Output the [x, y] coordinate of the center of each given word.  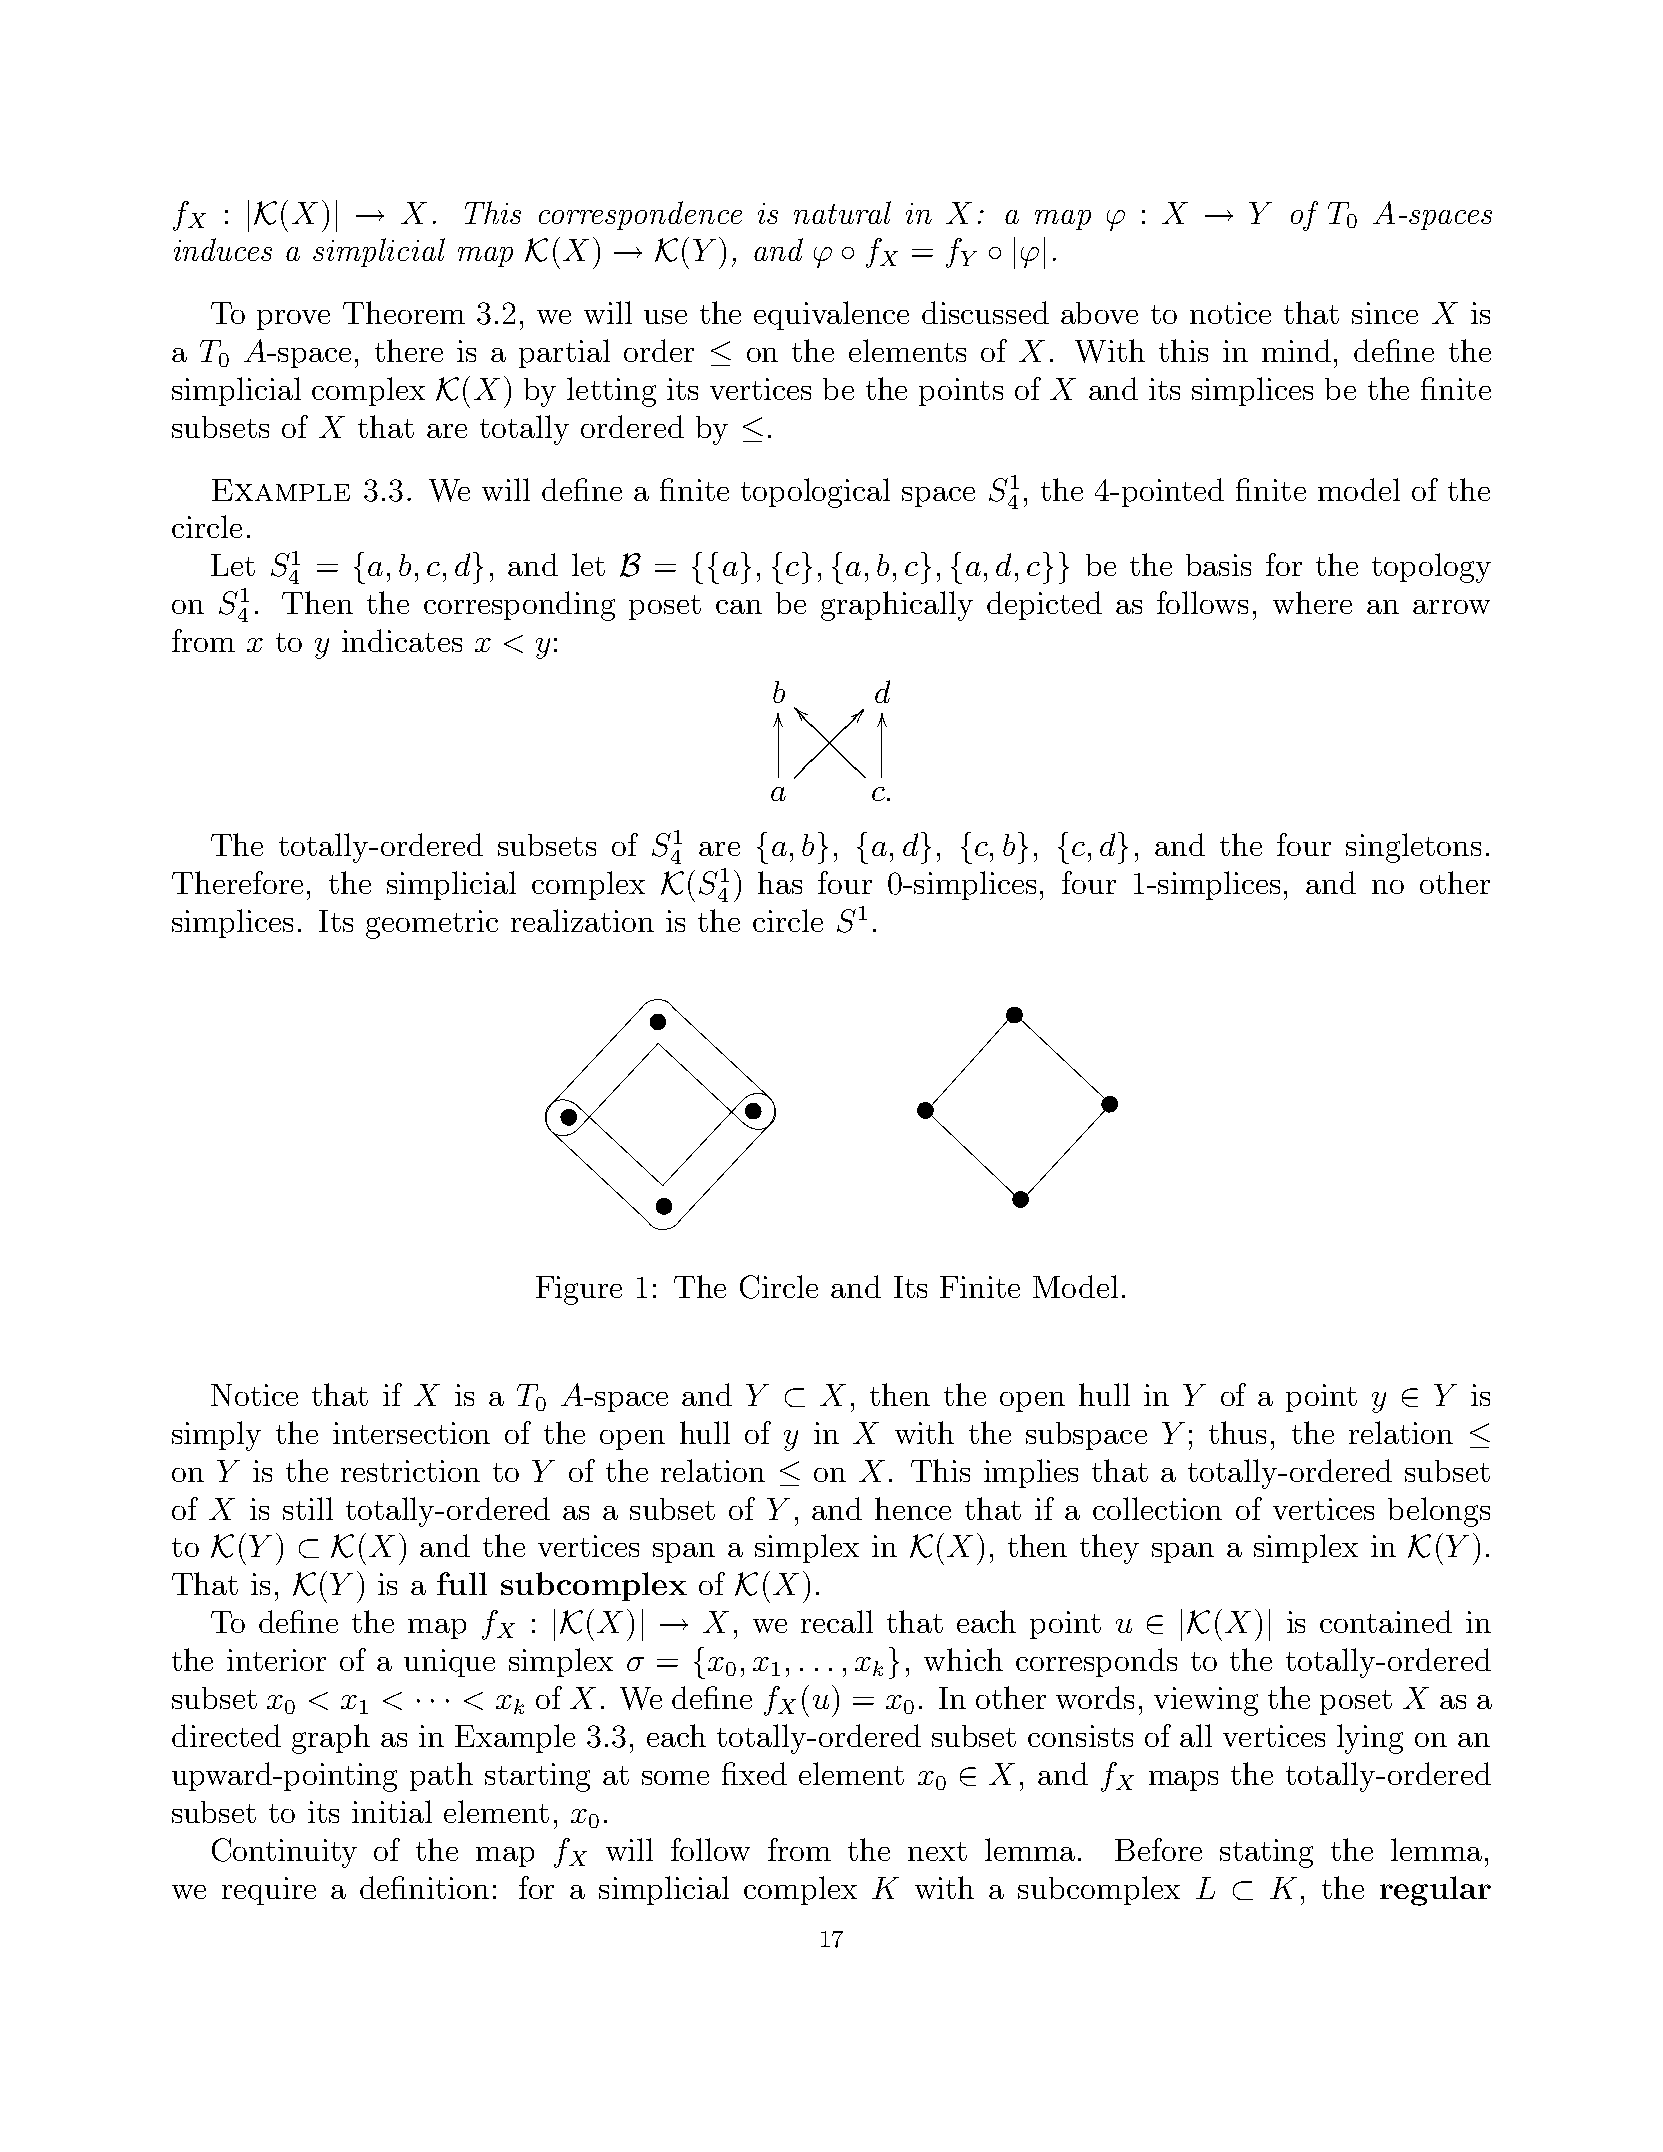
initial [392, 1811]
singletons [1413, 848]
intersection [411, 1433]
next [937, 1851]
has [780, 882]
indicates [402, 640]
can [739, 607]
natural [842, 212]
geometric [432, 924]
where [1312, 602]
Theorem [404, 312]
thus [1237, 1432]
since [1385, 313]
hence [913, 1508]
